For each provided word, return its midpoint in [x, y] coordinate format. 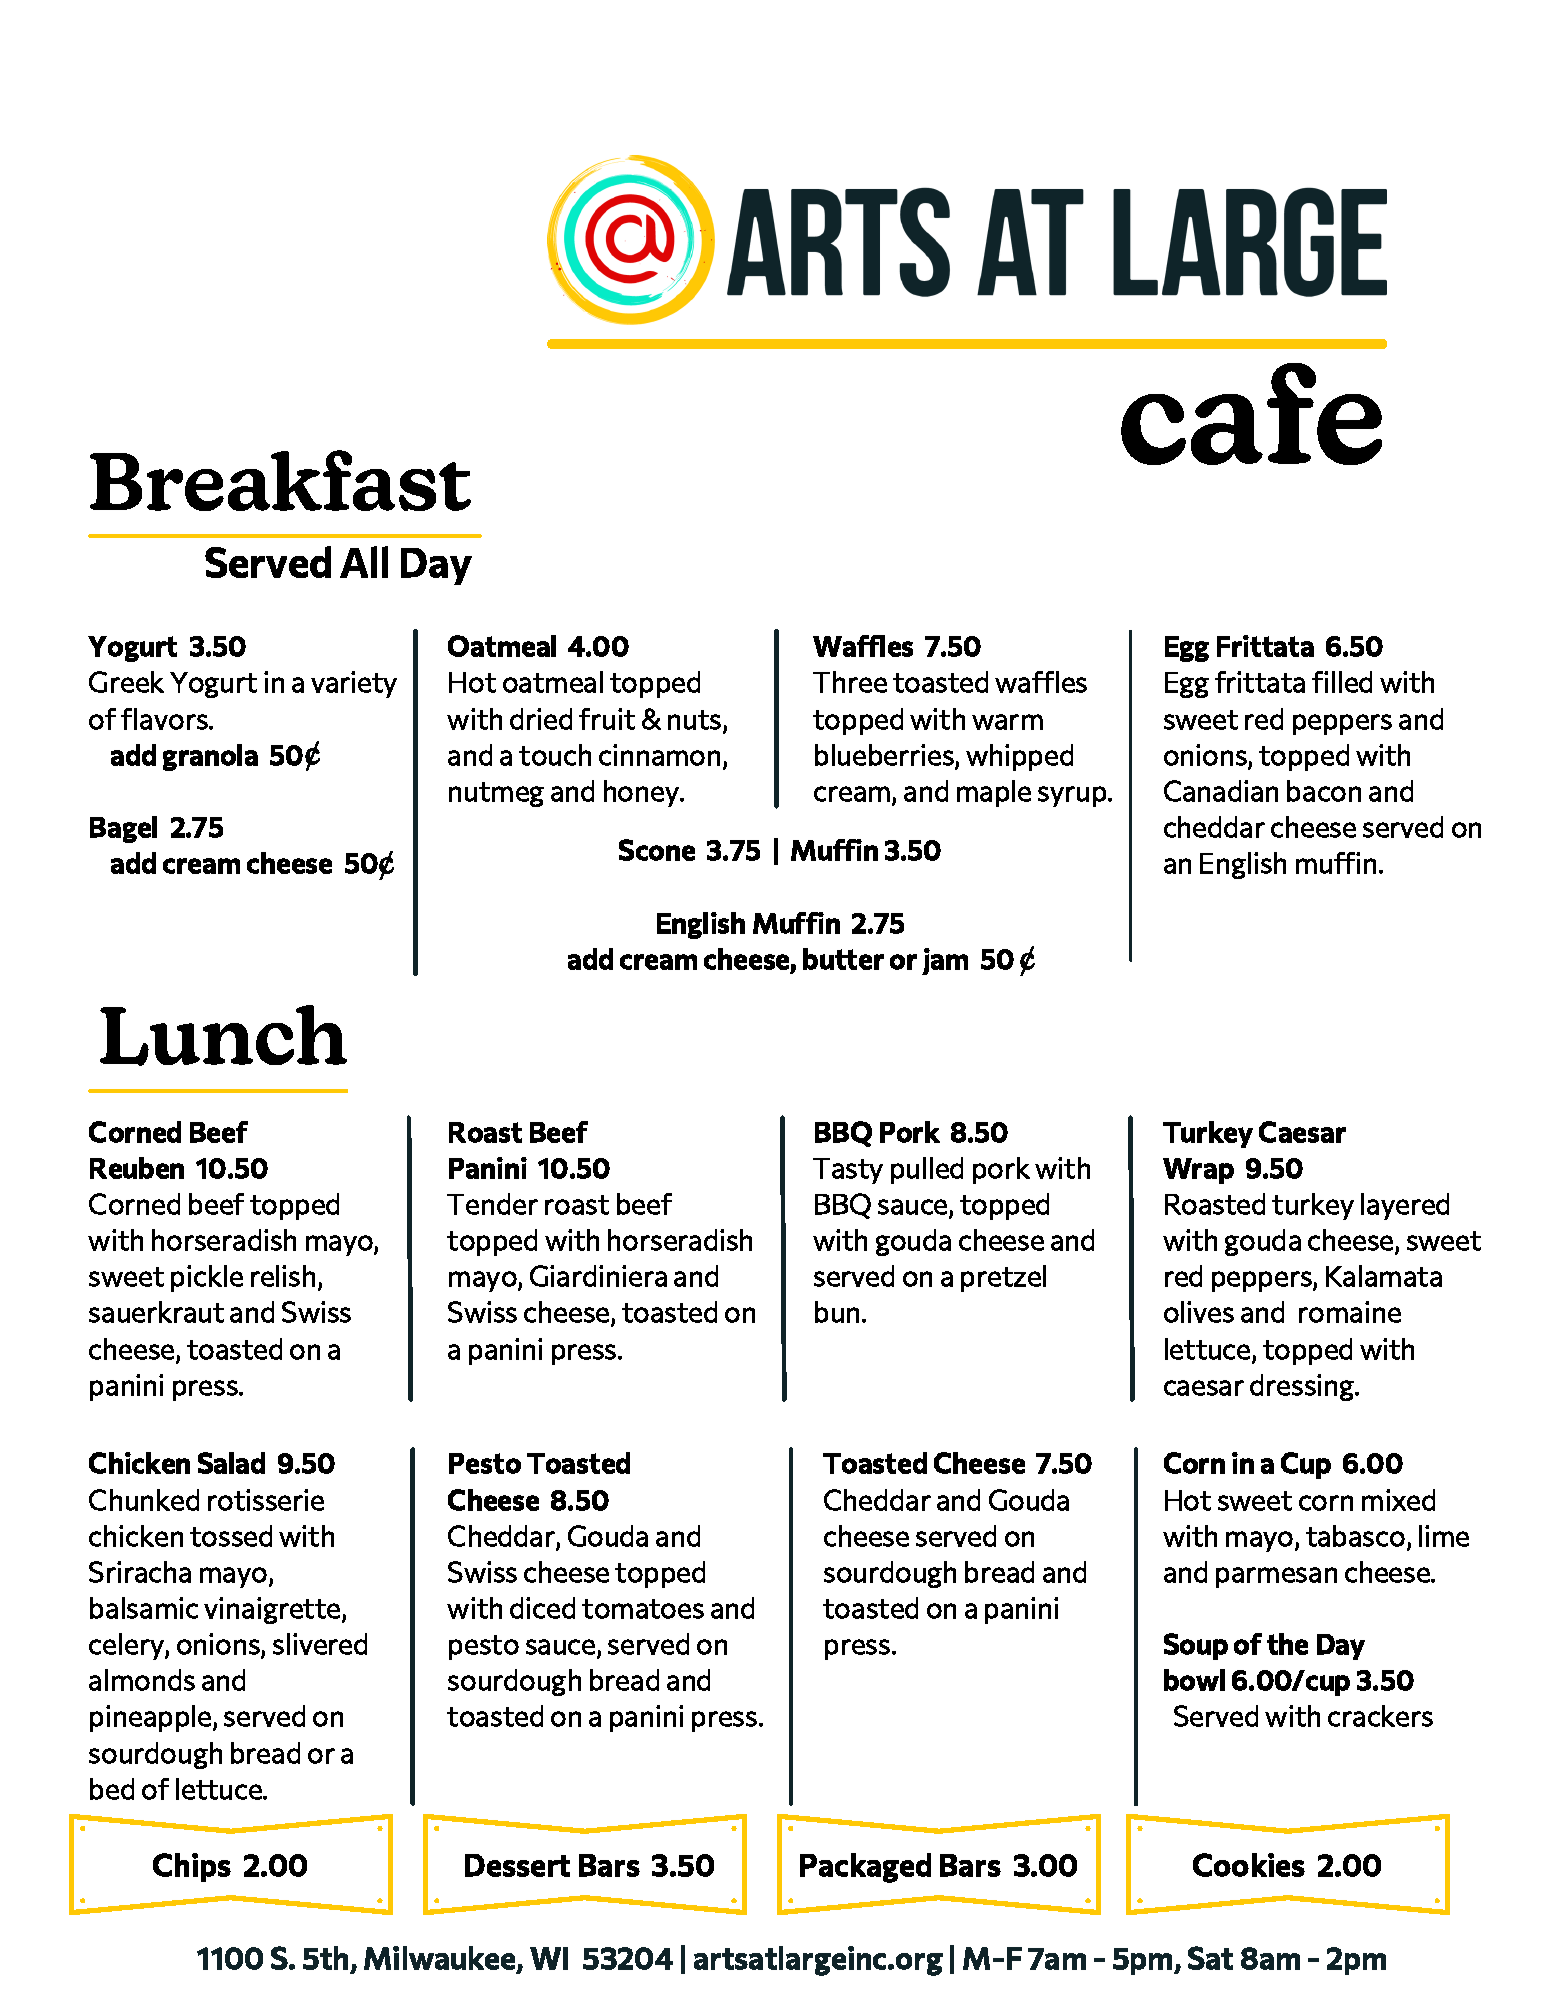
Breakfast [280, 480]
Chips [192, 1867]
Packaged [865, 1868]
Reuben [137, 1168]
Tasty [848, 1171]
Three [850, 682]
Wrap [1198, 1171]
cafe [1251, 414]
